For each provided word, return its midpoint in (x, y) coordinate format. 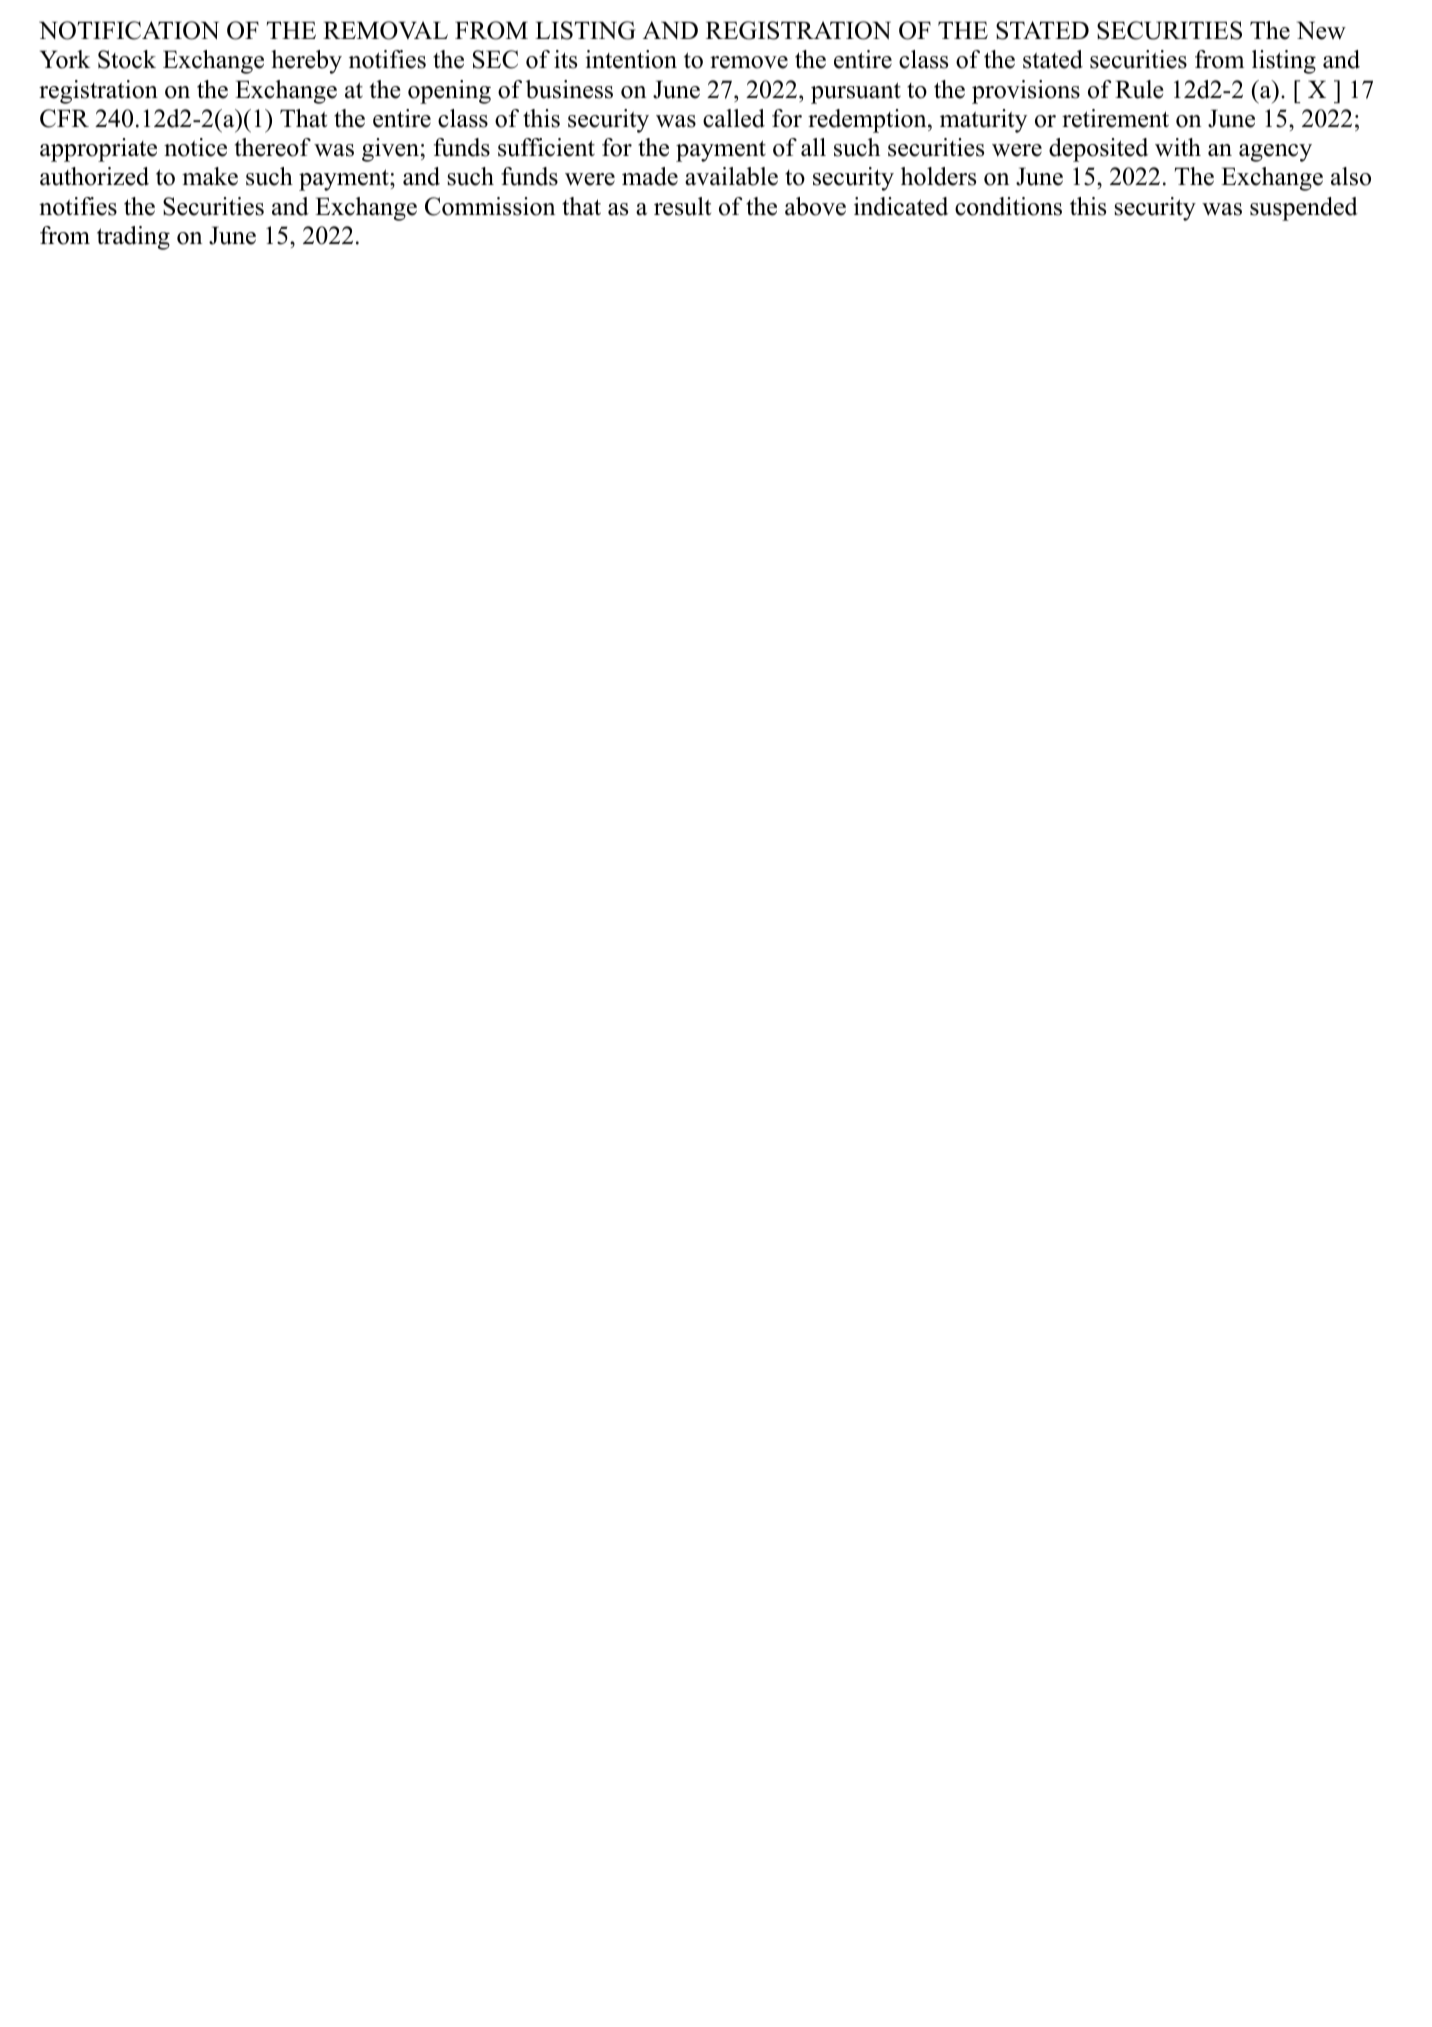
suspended (1304, 209)
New (1321, 30)
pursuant (856, 93)
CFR (64, 118)
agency (1275, 153)
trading (133, 238)
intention (631, 59)
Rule (1139, 89)
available (731, 176)
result (682, 206)
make (210, 176)
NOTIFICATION (129, 30)
